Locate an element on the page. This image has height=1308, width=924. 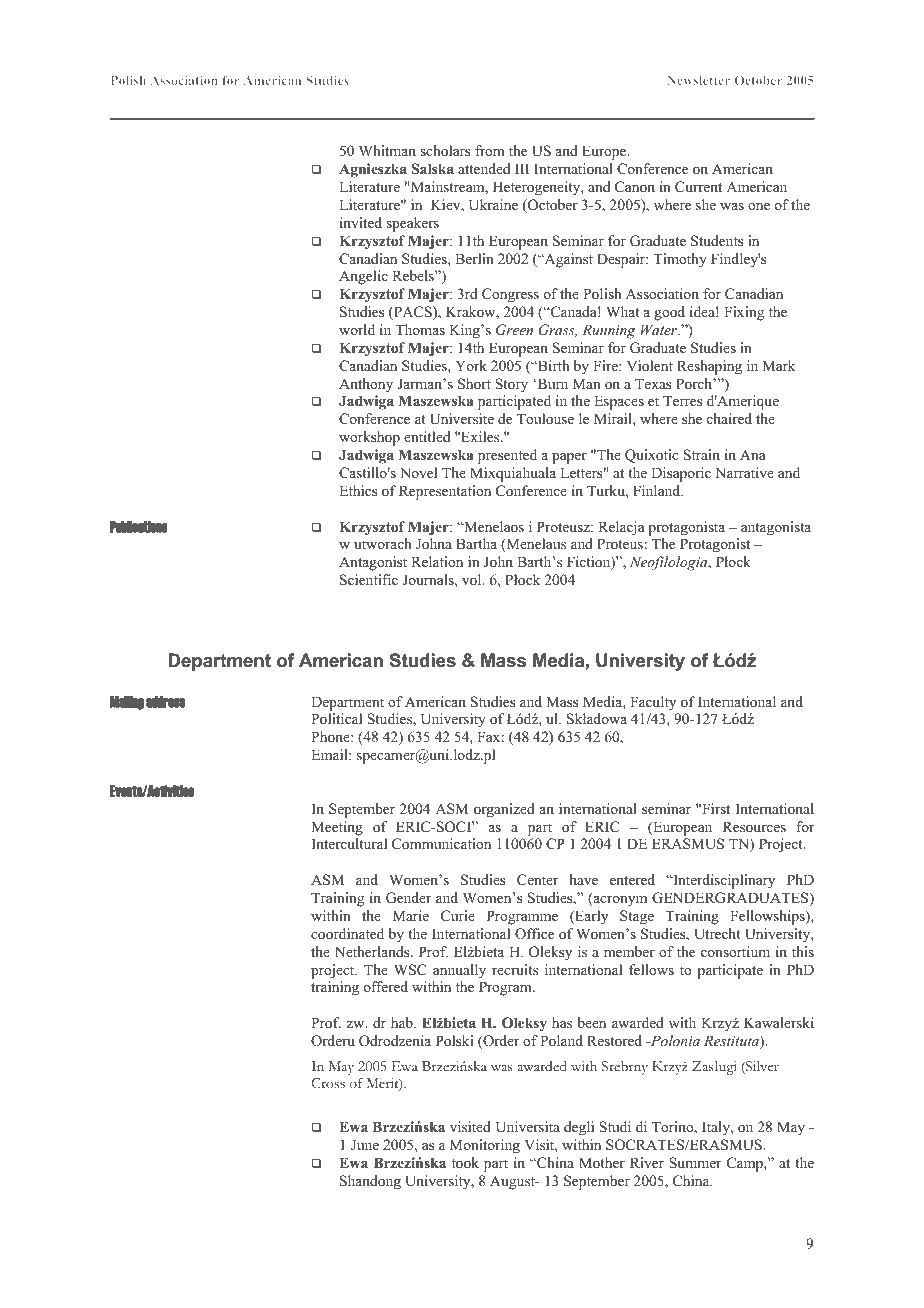
scholars is located at coordinates (445, 151).
